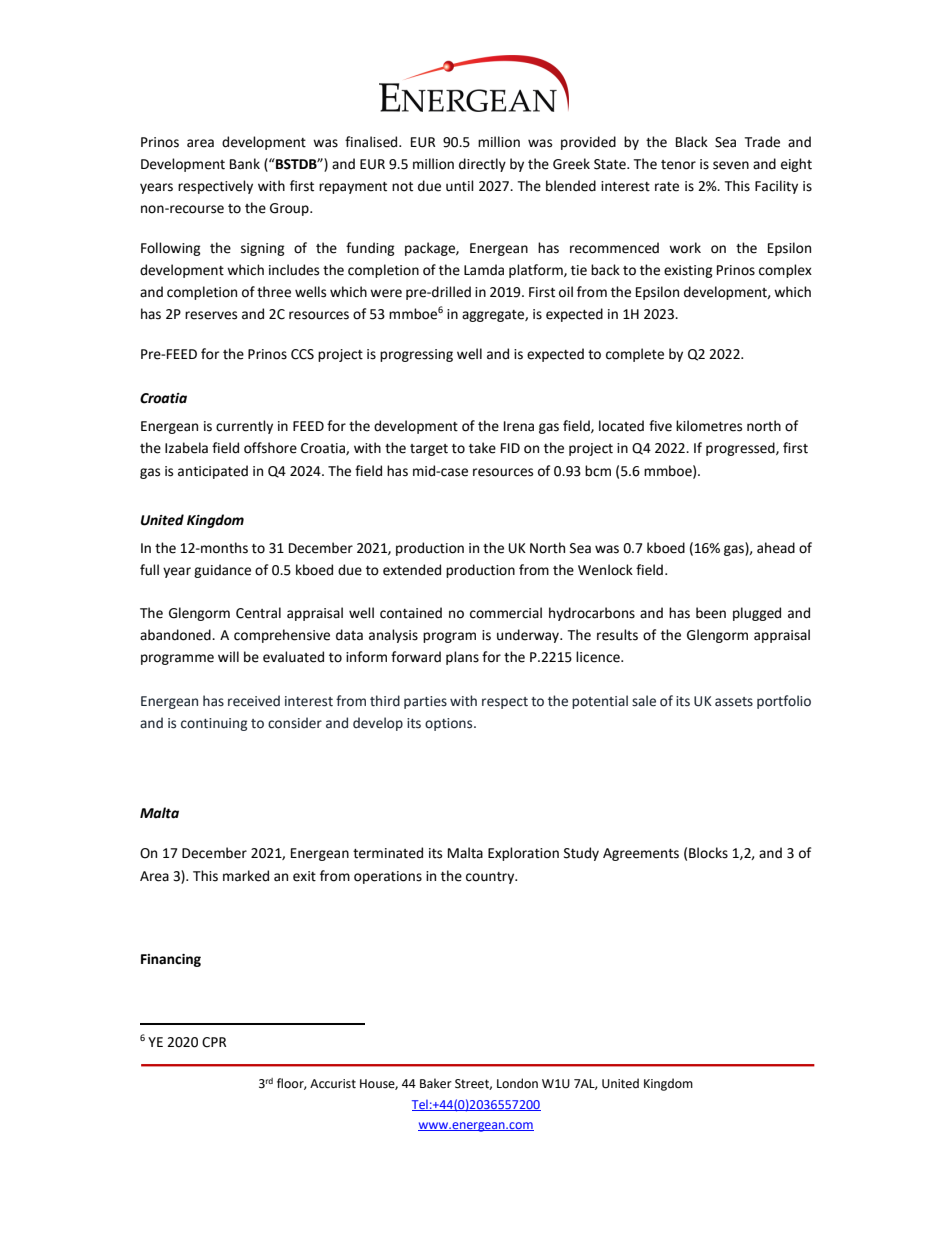 The height and width of the image is (1233, 952). What do you see at coordinates (506, 613) in the image?
I see `commercial` at bounding box center [506, 613].
